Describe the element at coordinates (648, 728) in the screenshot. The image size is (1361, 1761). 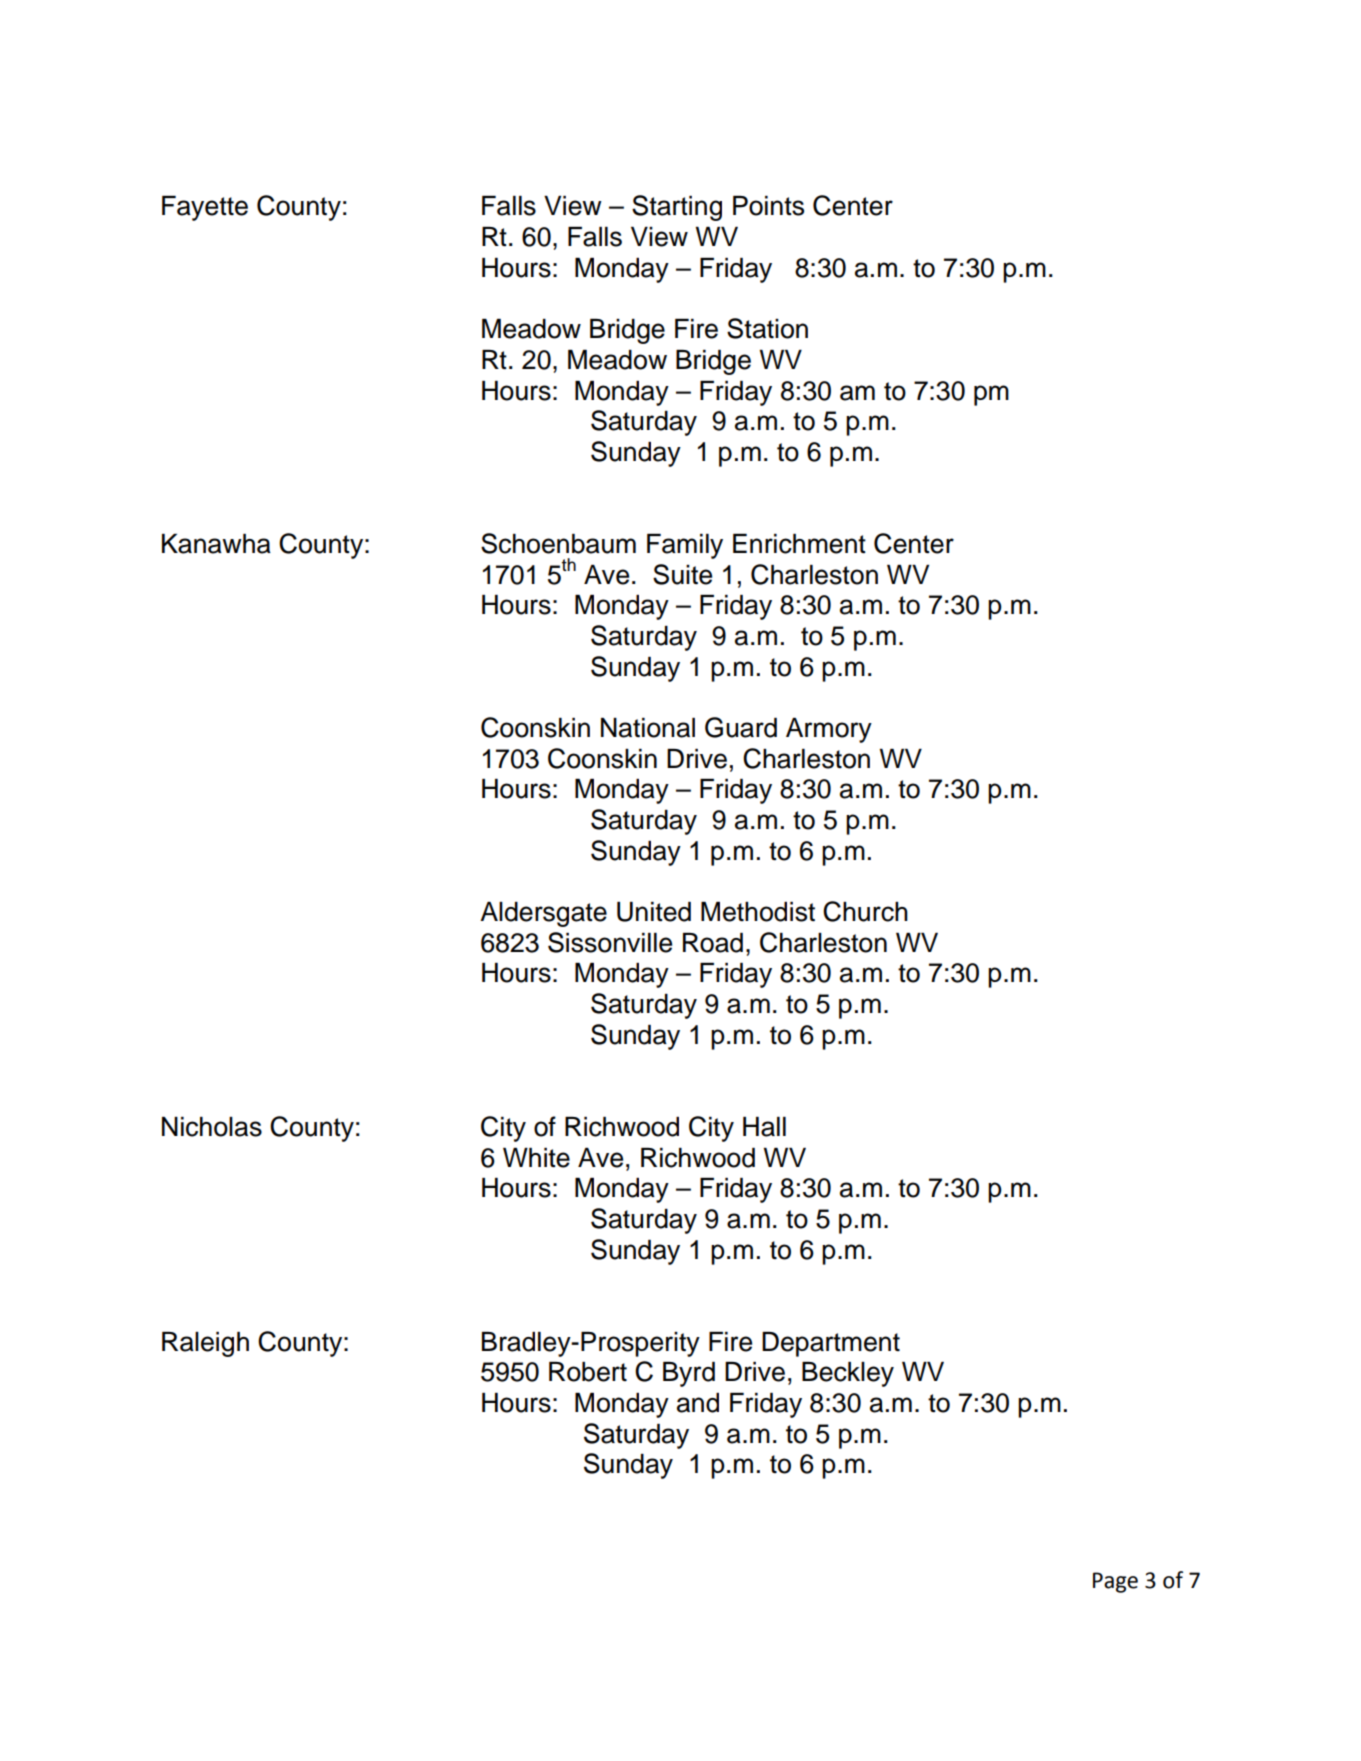
I see `National` at that location.
